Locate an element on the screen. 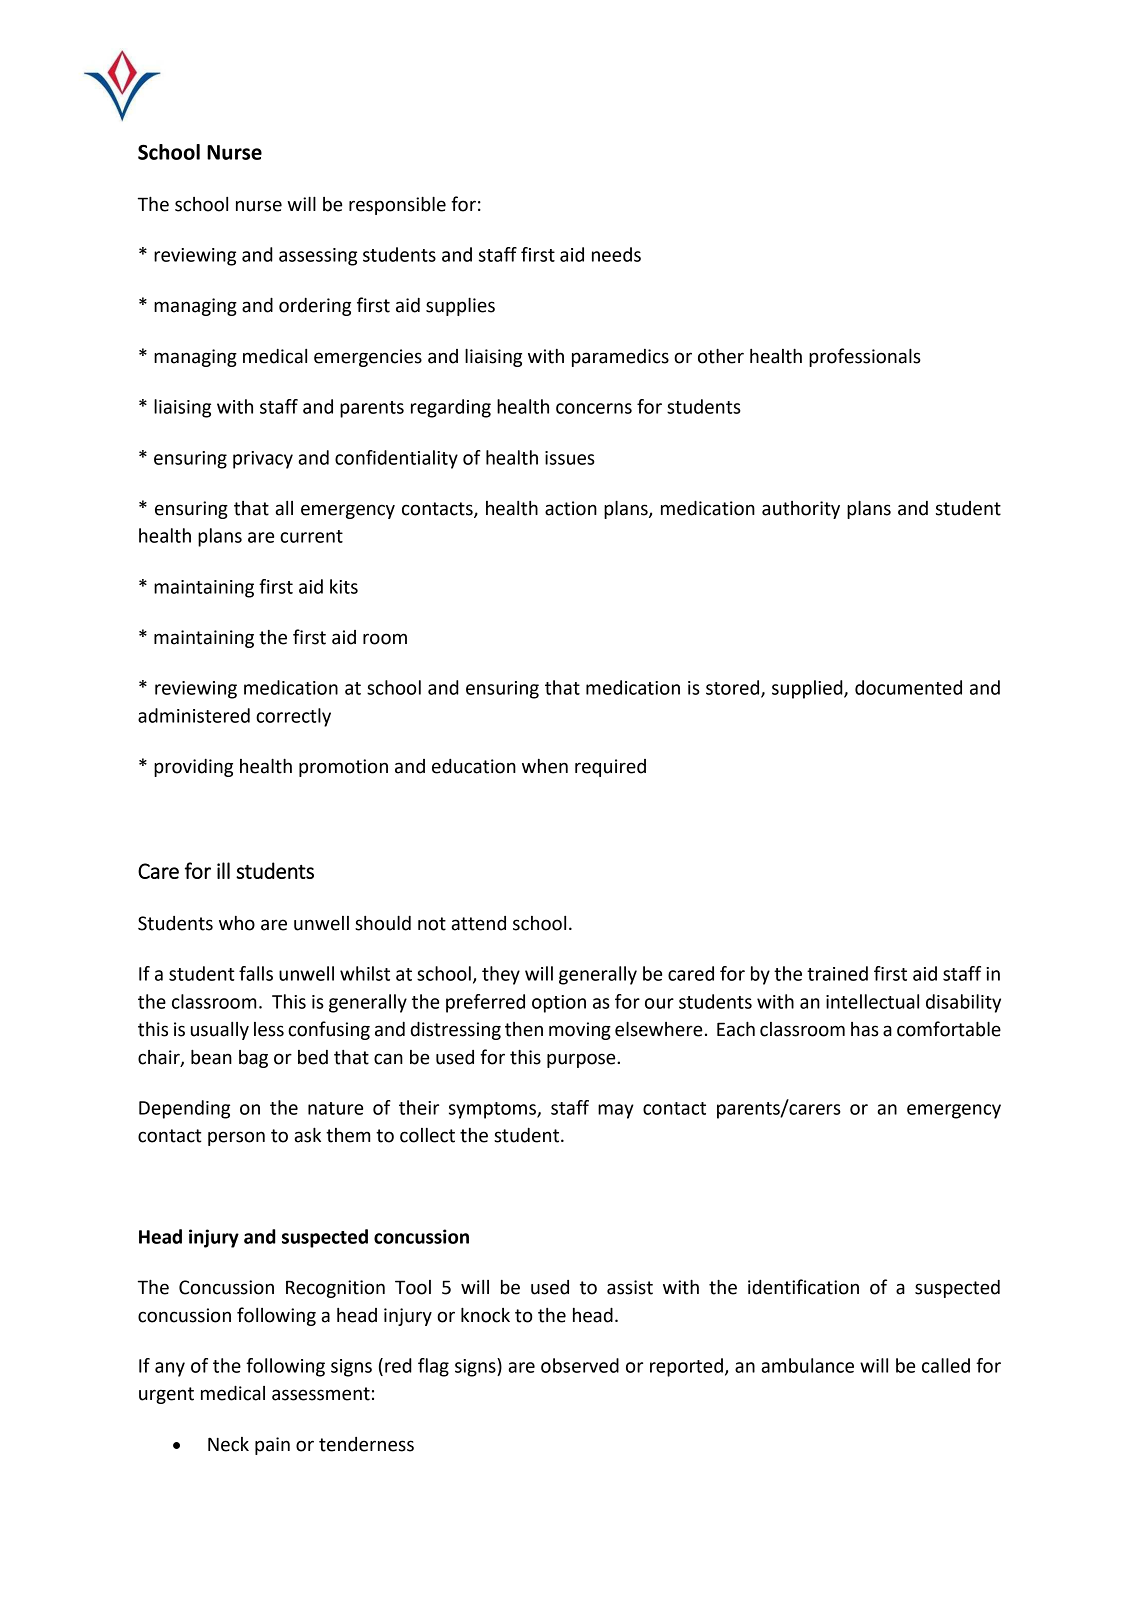 Image resolution: width=1139 pixels, height=1610 pixels. needs is located at coordinates (616, 254).
